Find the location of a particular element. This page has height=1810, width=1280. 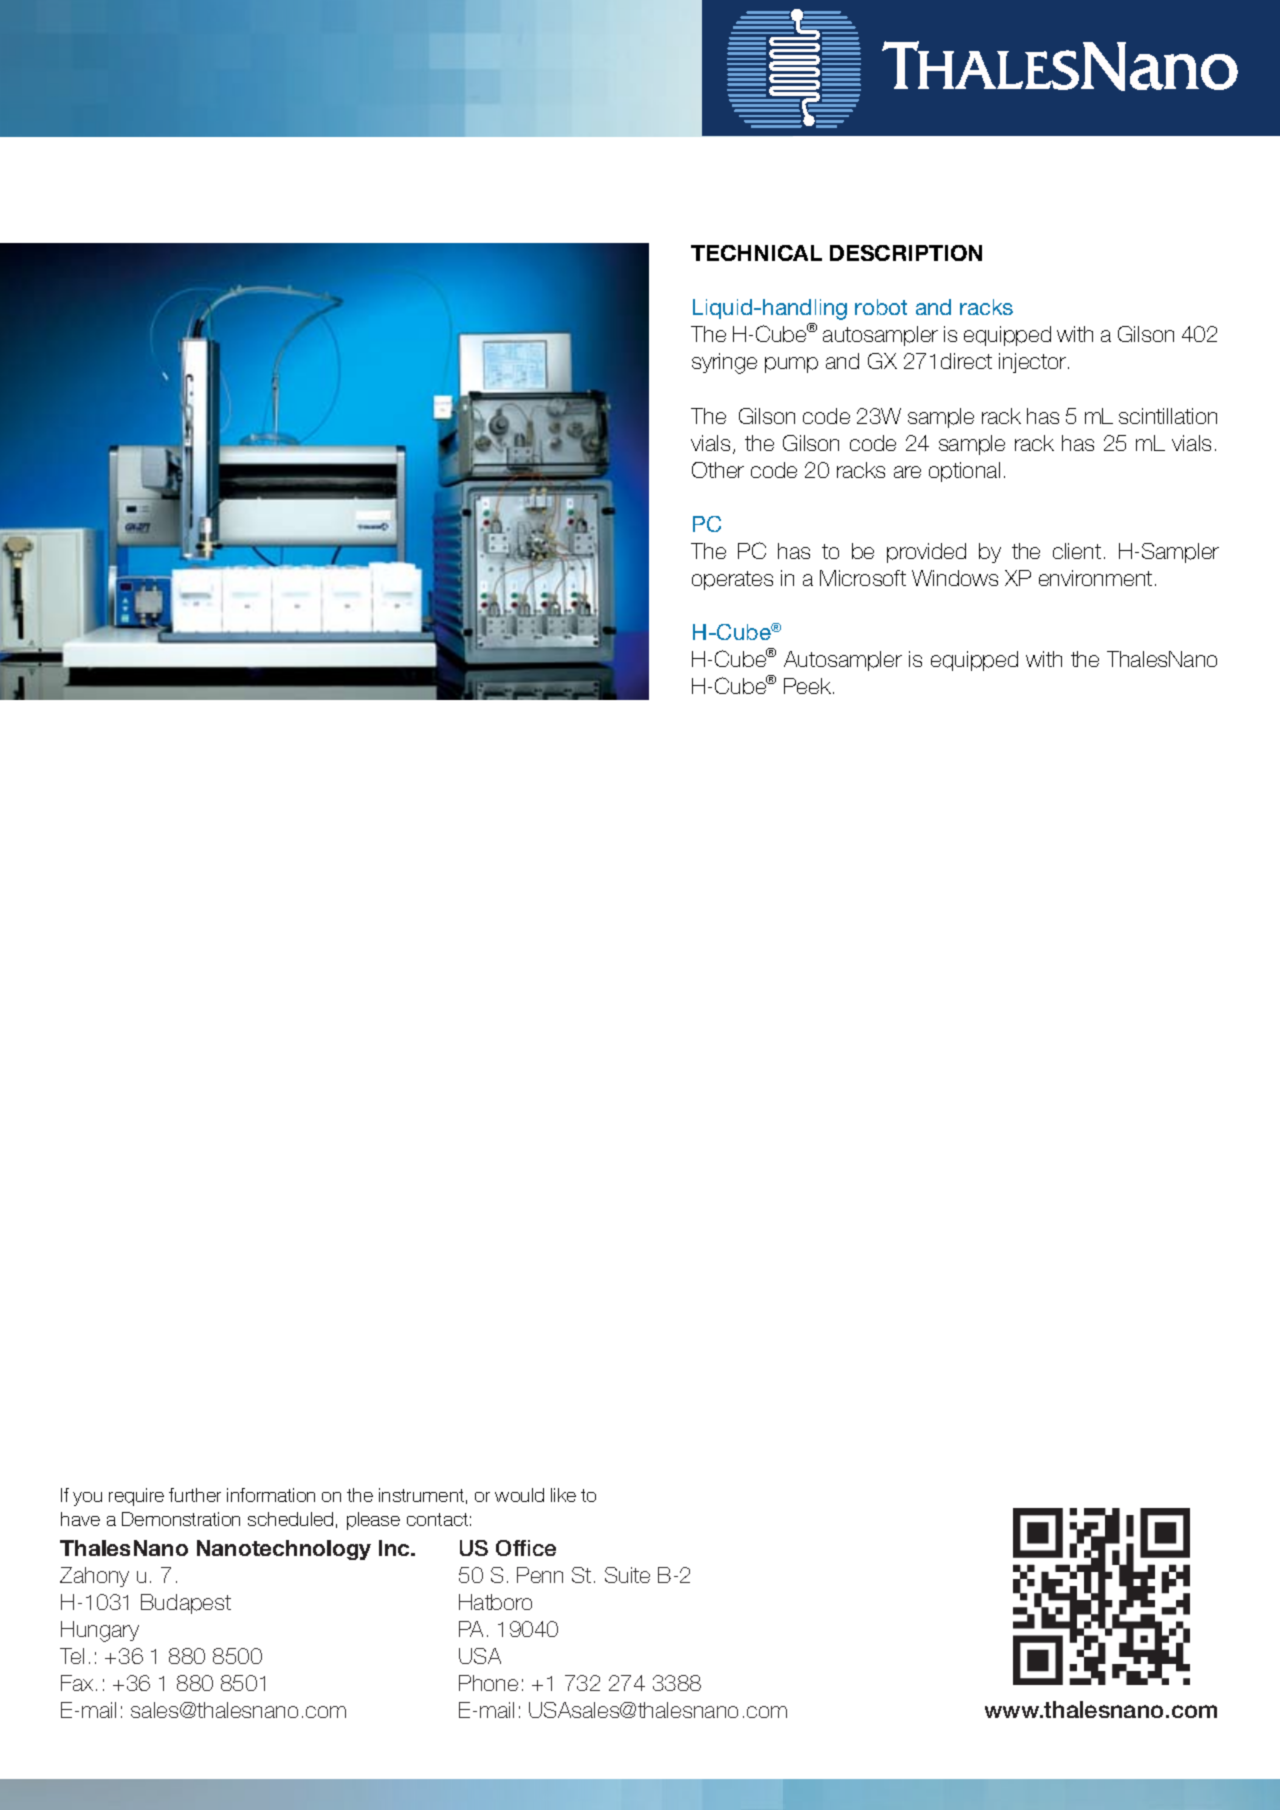

further is located at coordinates (195, 1495).
